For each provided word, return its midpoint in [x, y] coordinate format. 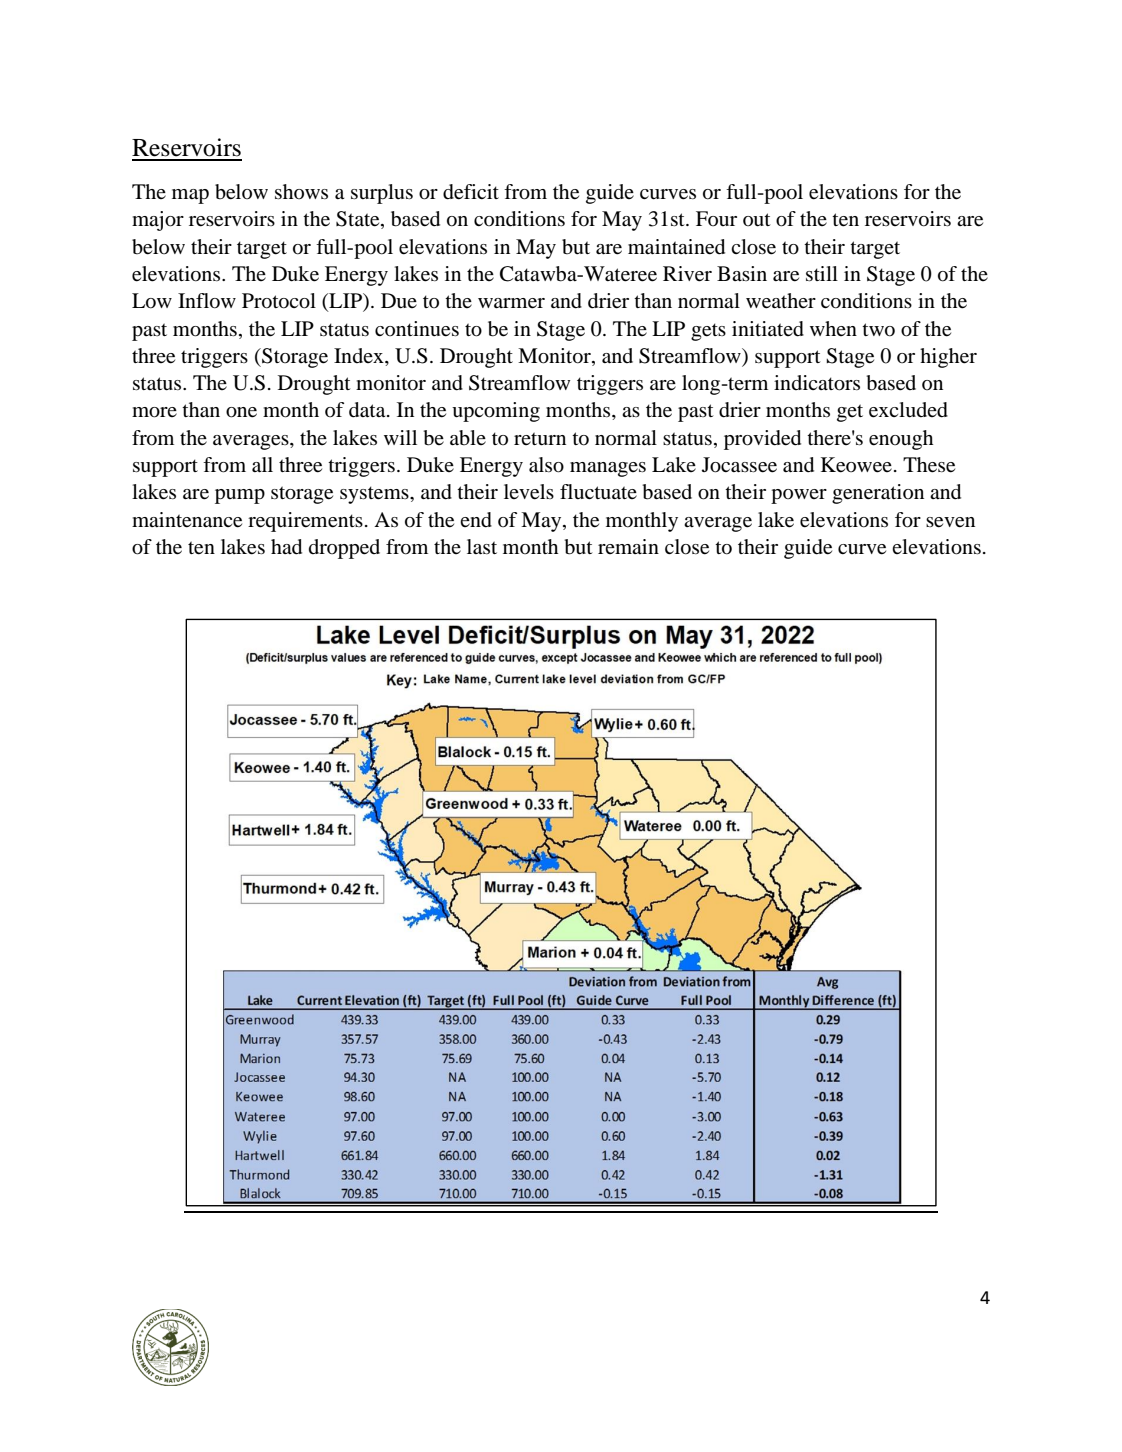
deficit [471, 192]
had [286, 547]
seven [950, 522]
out [757, 220]
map [190, 196]
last [482, 547]
